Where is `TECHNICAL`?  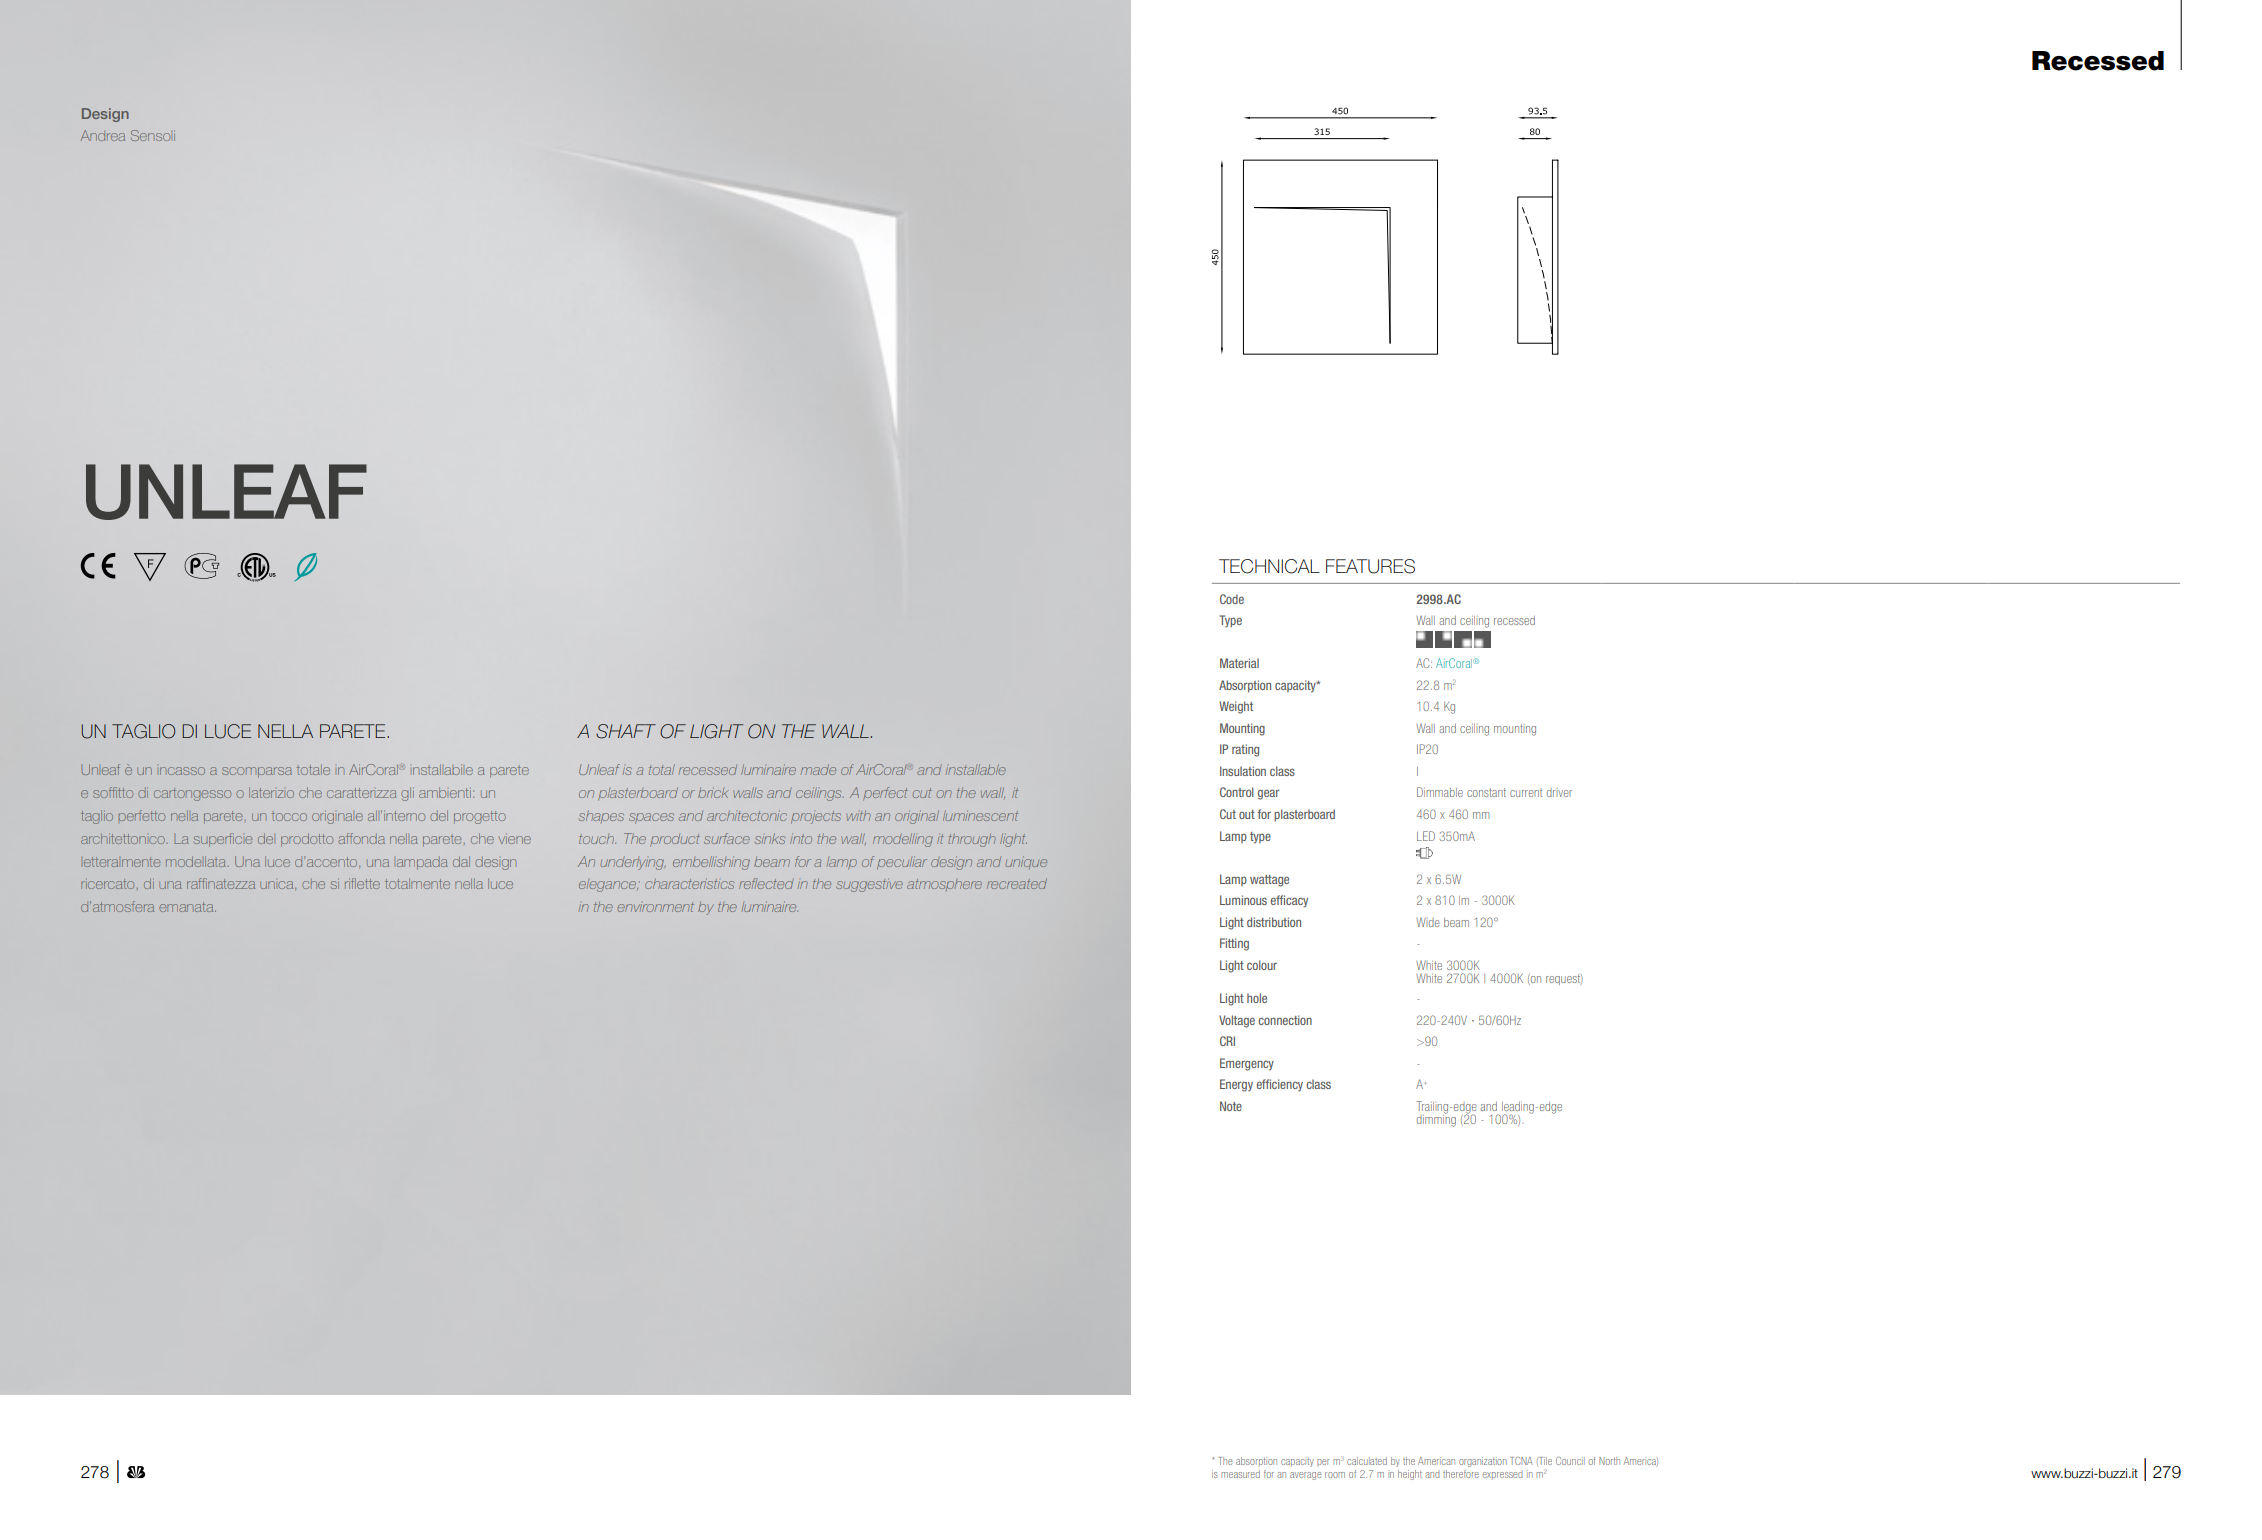
TECHNICAL is located at coordinates (1269, 566).
